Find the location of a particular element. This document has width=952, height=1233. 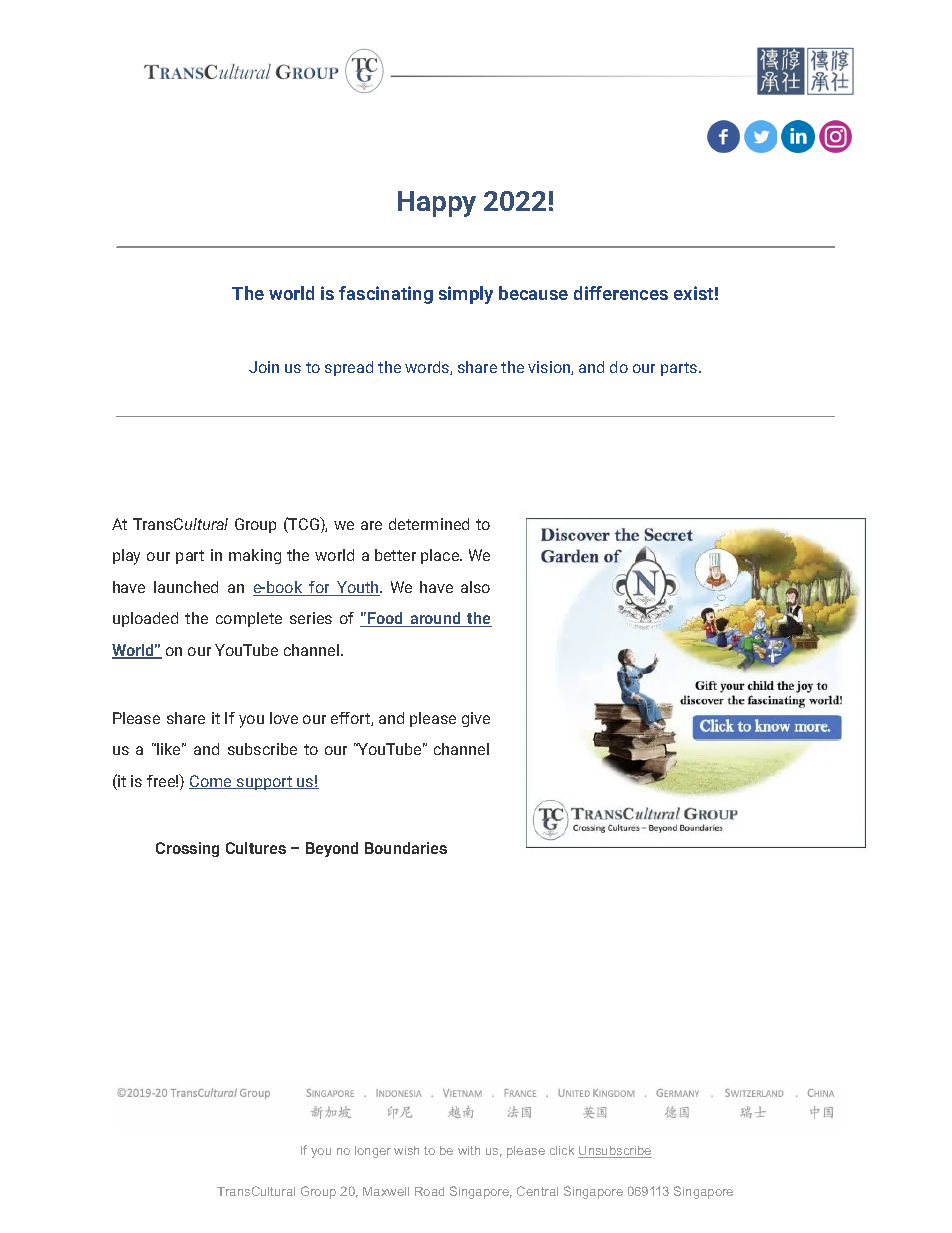

longer is located at coordinates (373, 1152).
